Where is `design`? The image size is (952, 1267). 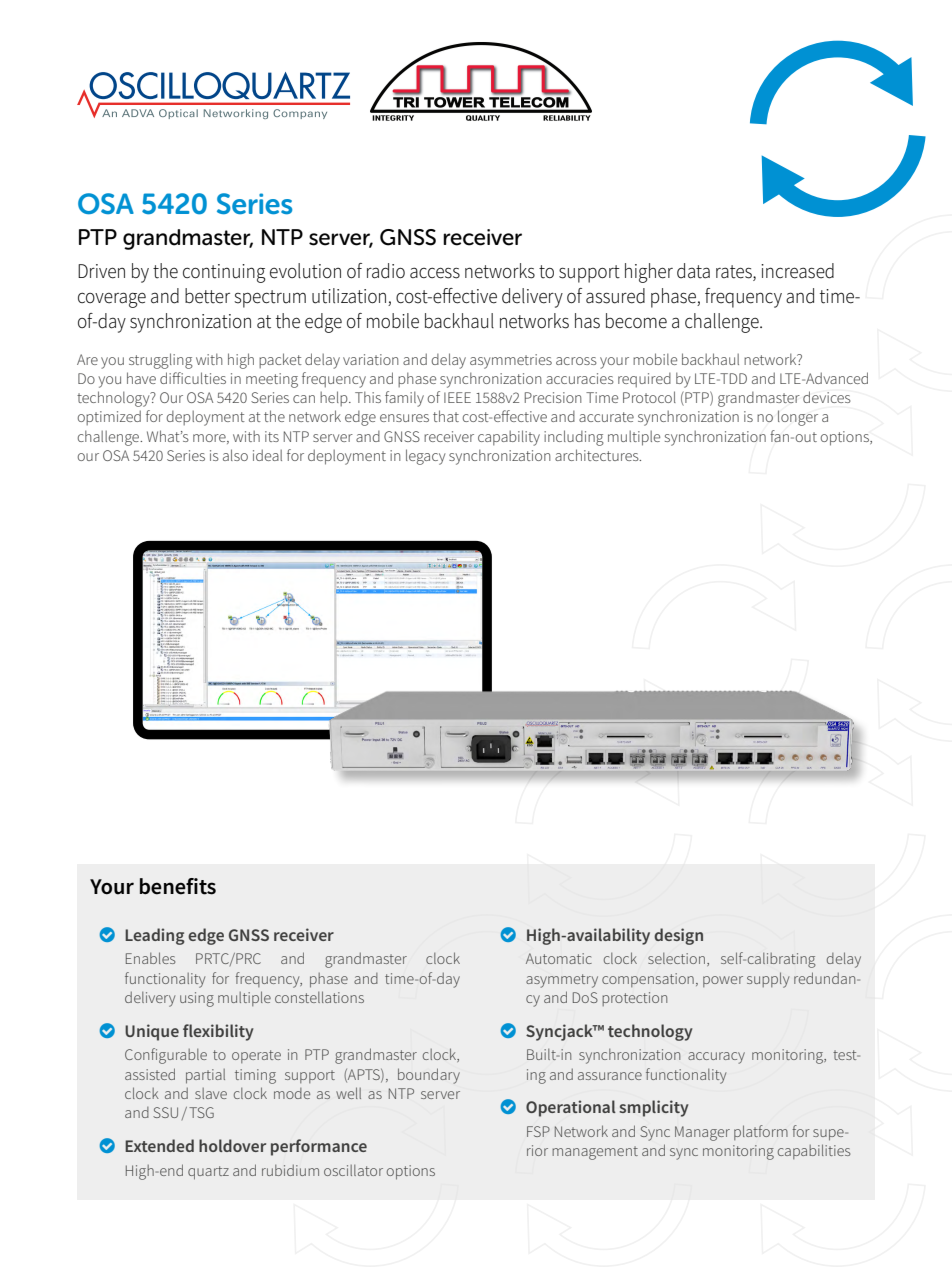 design is located at coordinates (678, 936).
